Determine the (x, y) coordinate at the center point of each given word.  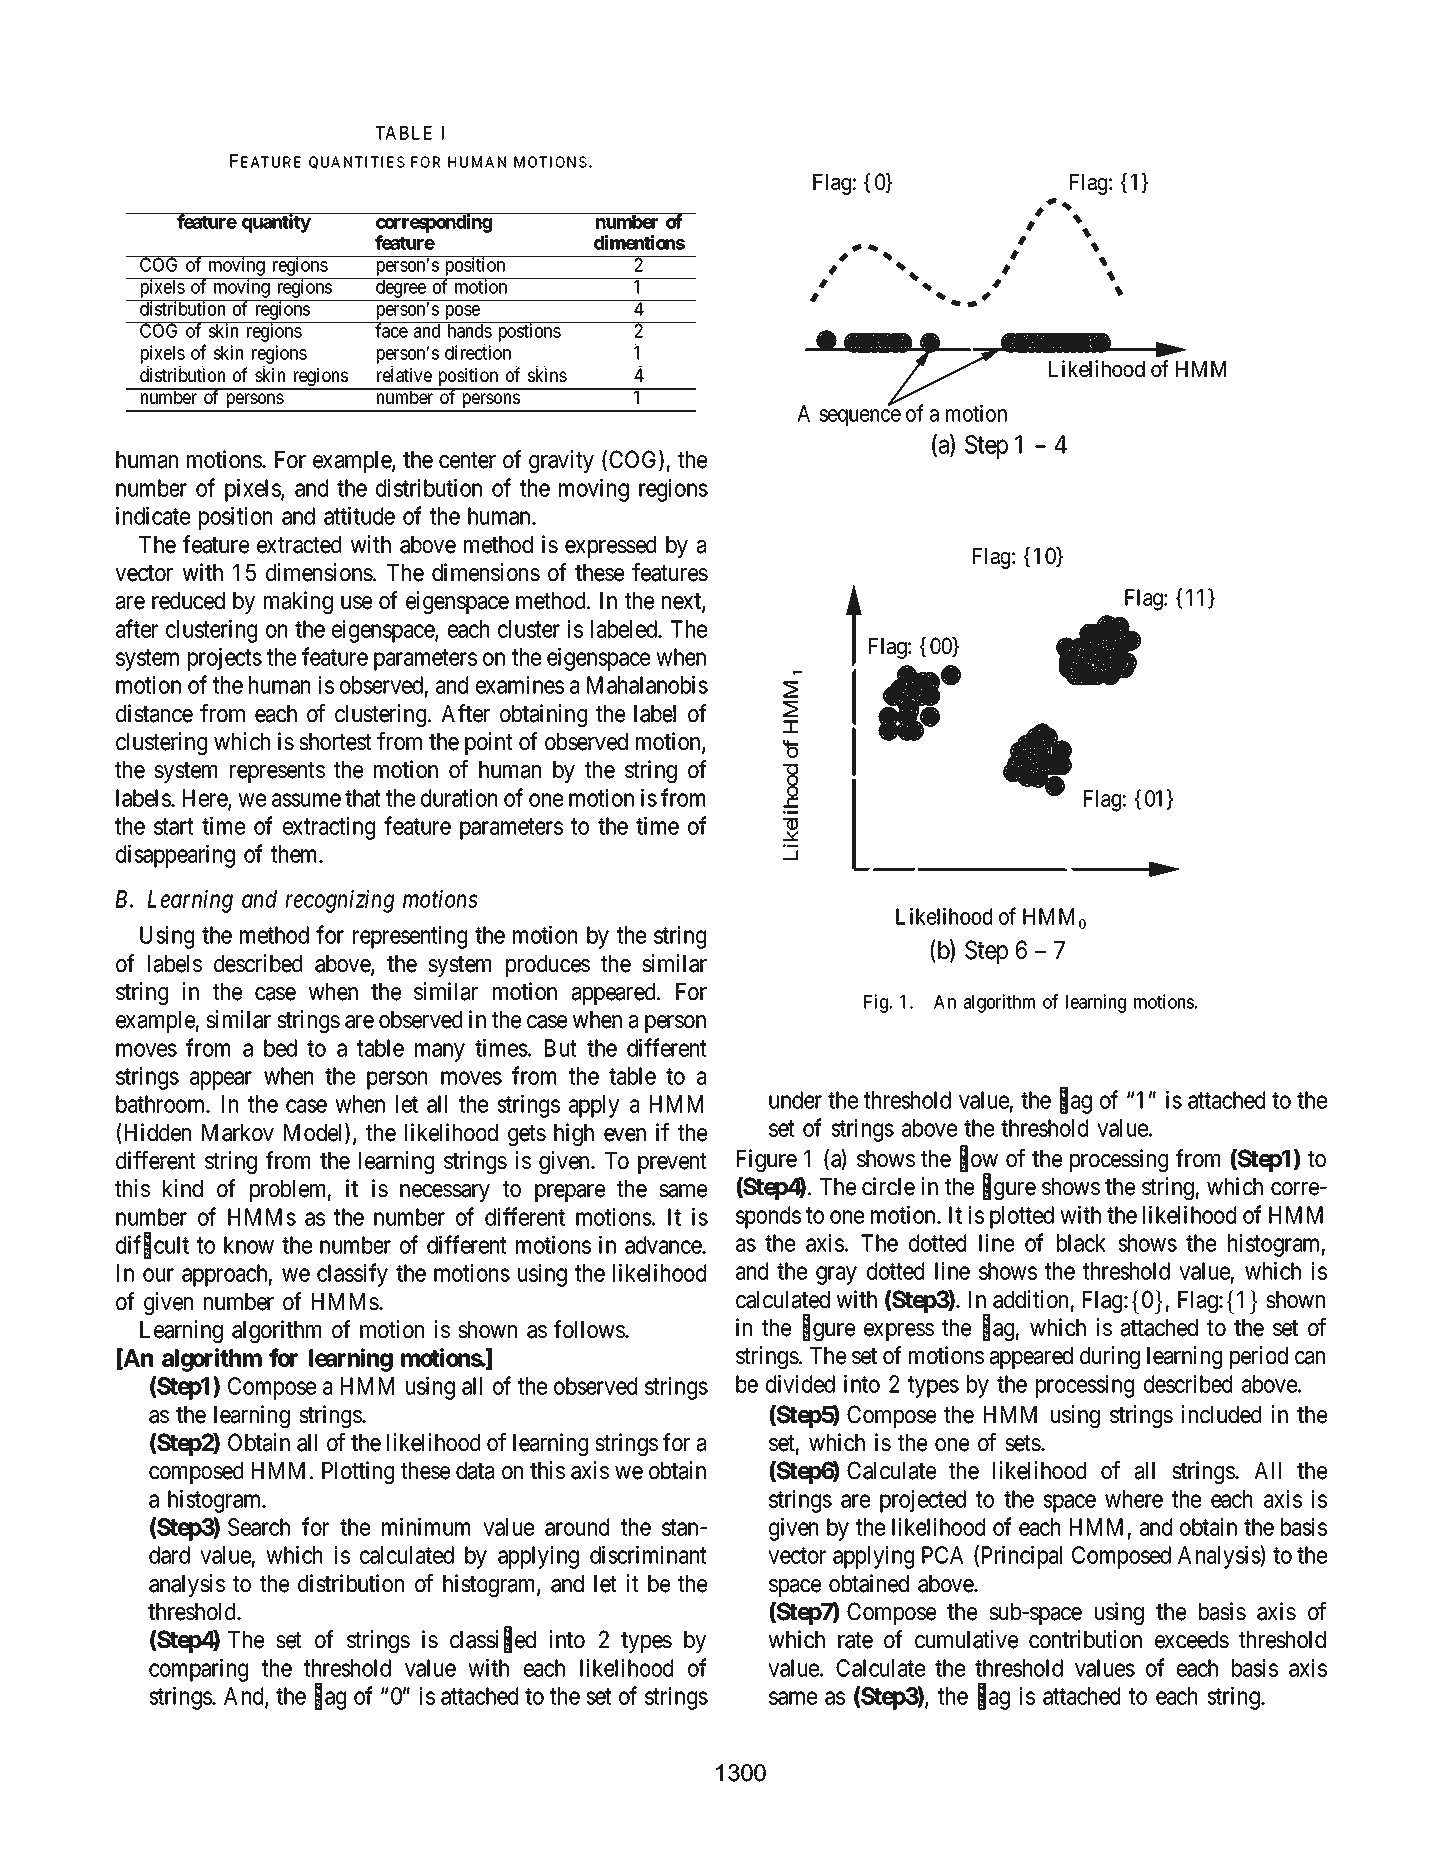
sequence (860, 417)
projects (225, 659)
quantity (276, 223)
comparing (198, 1670)
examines (520, 685)
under (795, 1100)
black (1081, 1243)
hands (470, 331)
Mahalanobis (647, 685)
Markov (238, 1133)
